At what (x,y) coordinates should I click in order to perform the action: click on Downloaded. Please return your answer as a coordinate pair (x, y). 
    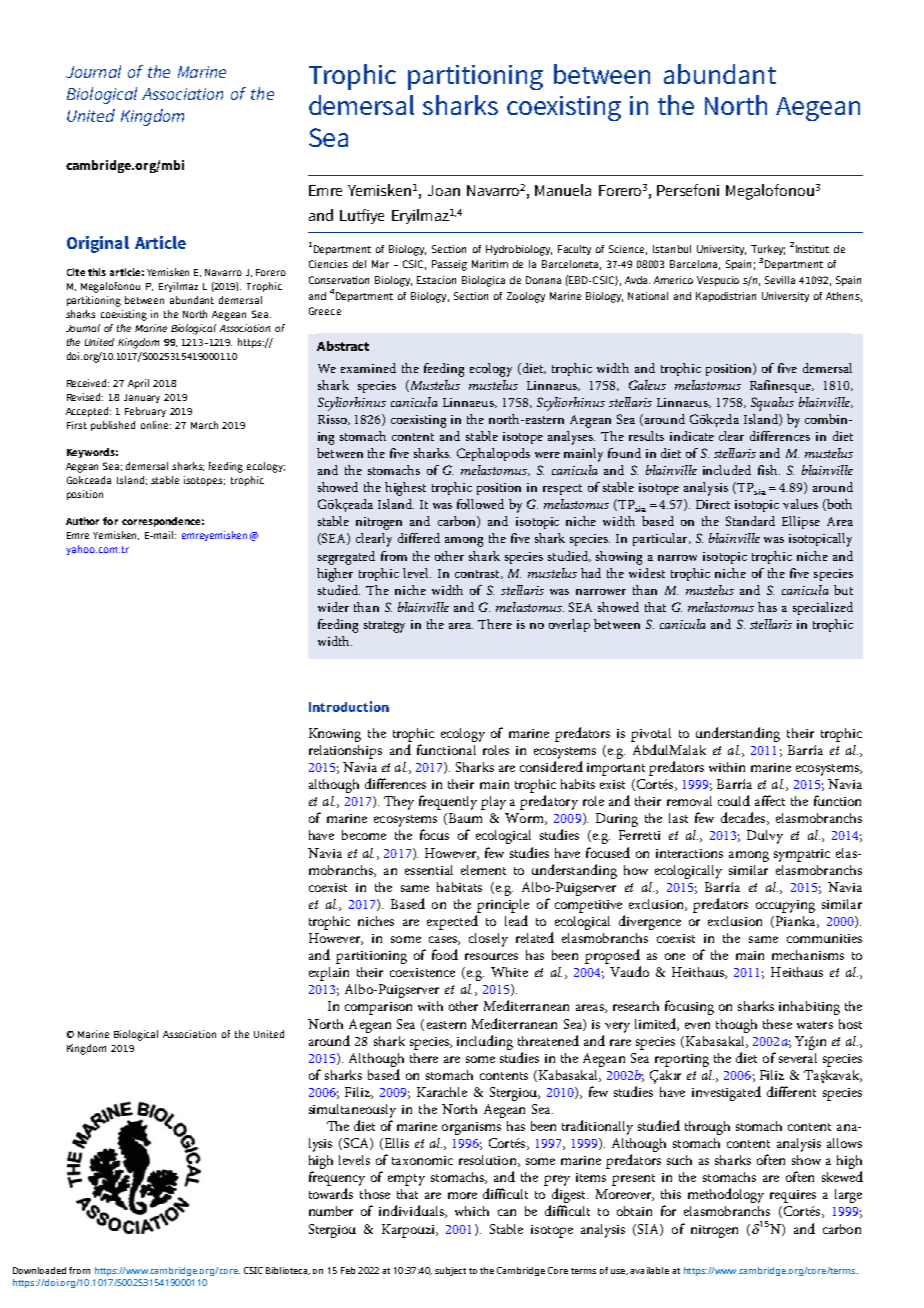
    Looking at the image, I should click on (39, 1270).
